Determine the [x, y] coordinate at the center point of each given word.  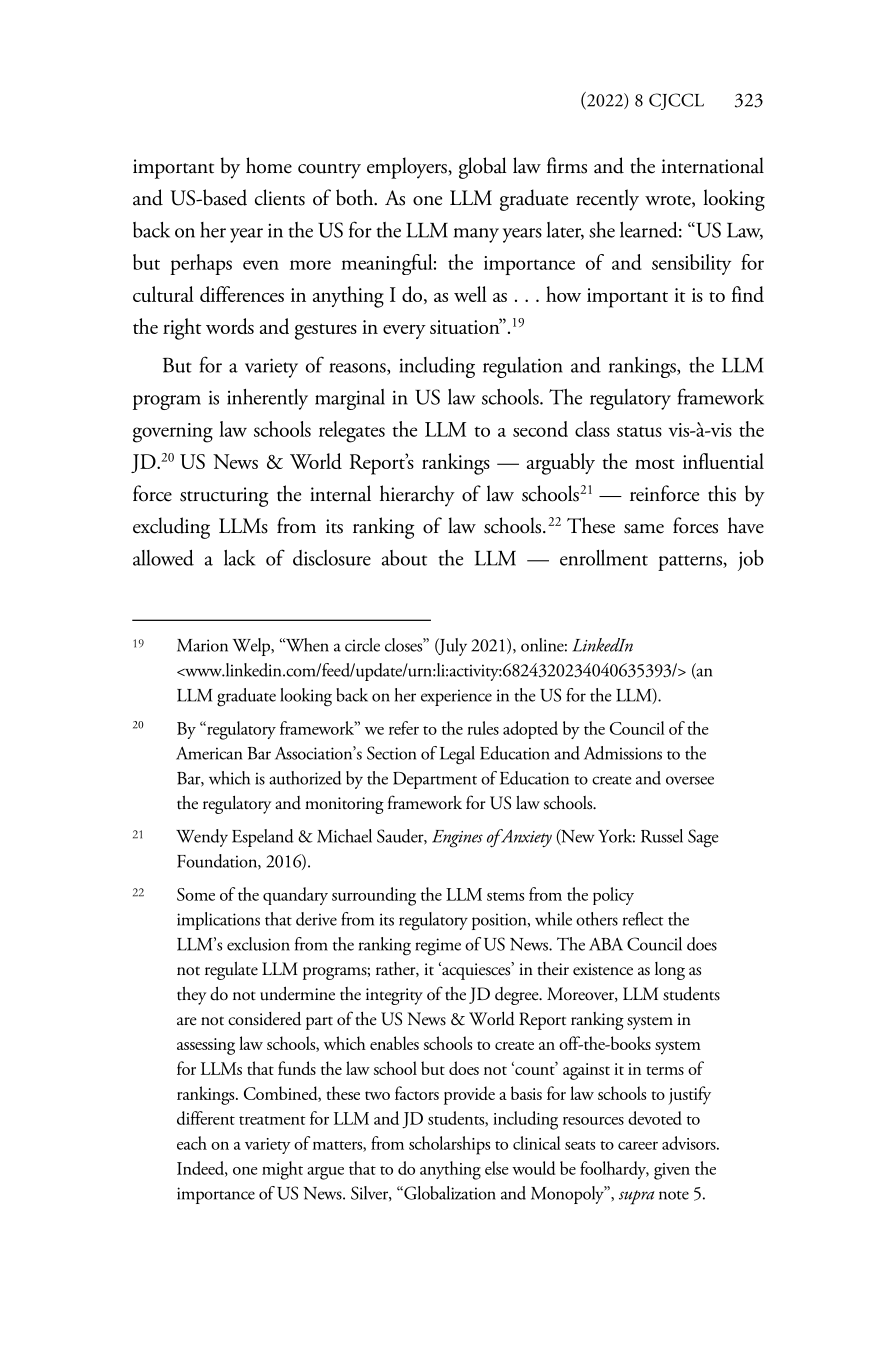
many [476, 235]
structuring [224, 497]
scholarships [449, 1145]
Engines [457, 839]
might [282, 1170]
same [644, 529]
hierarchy [417, 496]
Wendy [202, 838]
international [712, 165]
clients [280, 197]
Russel [662, 836]
